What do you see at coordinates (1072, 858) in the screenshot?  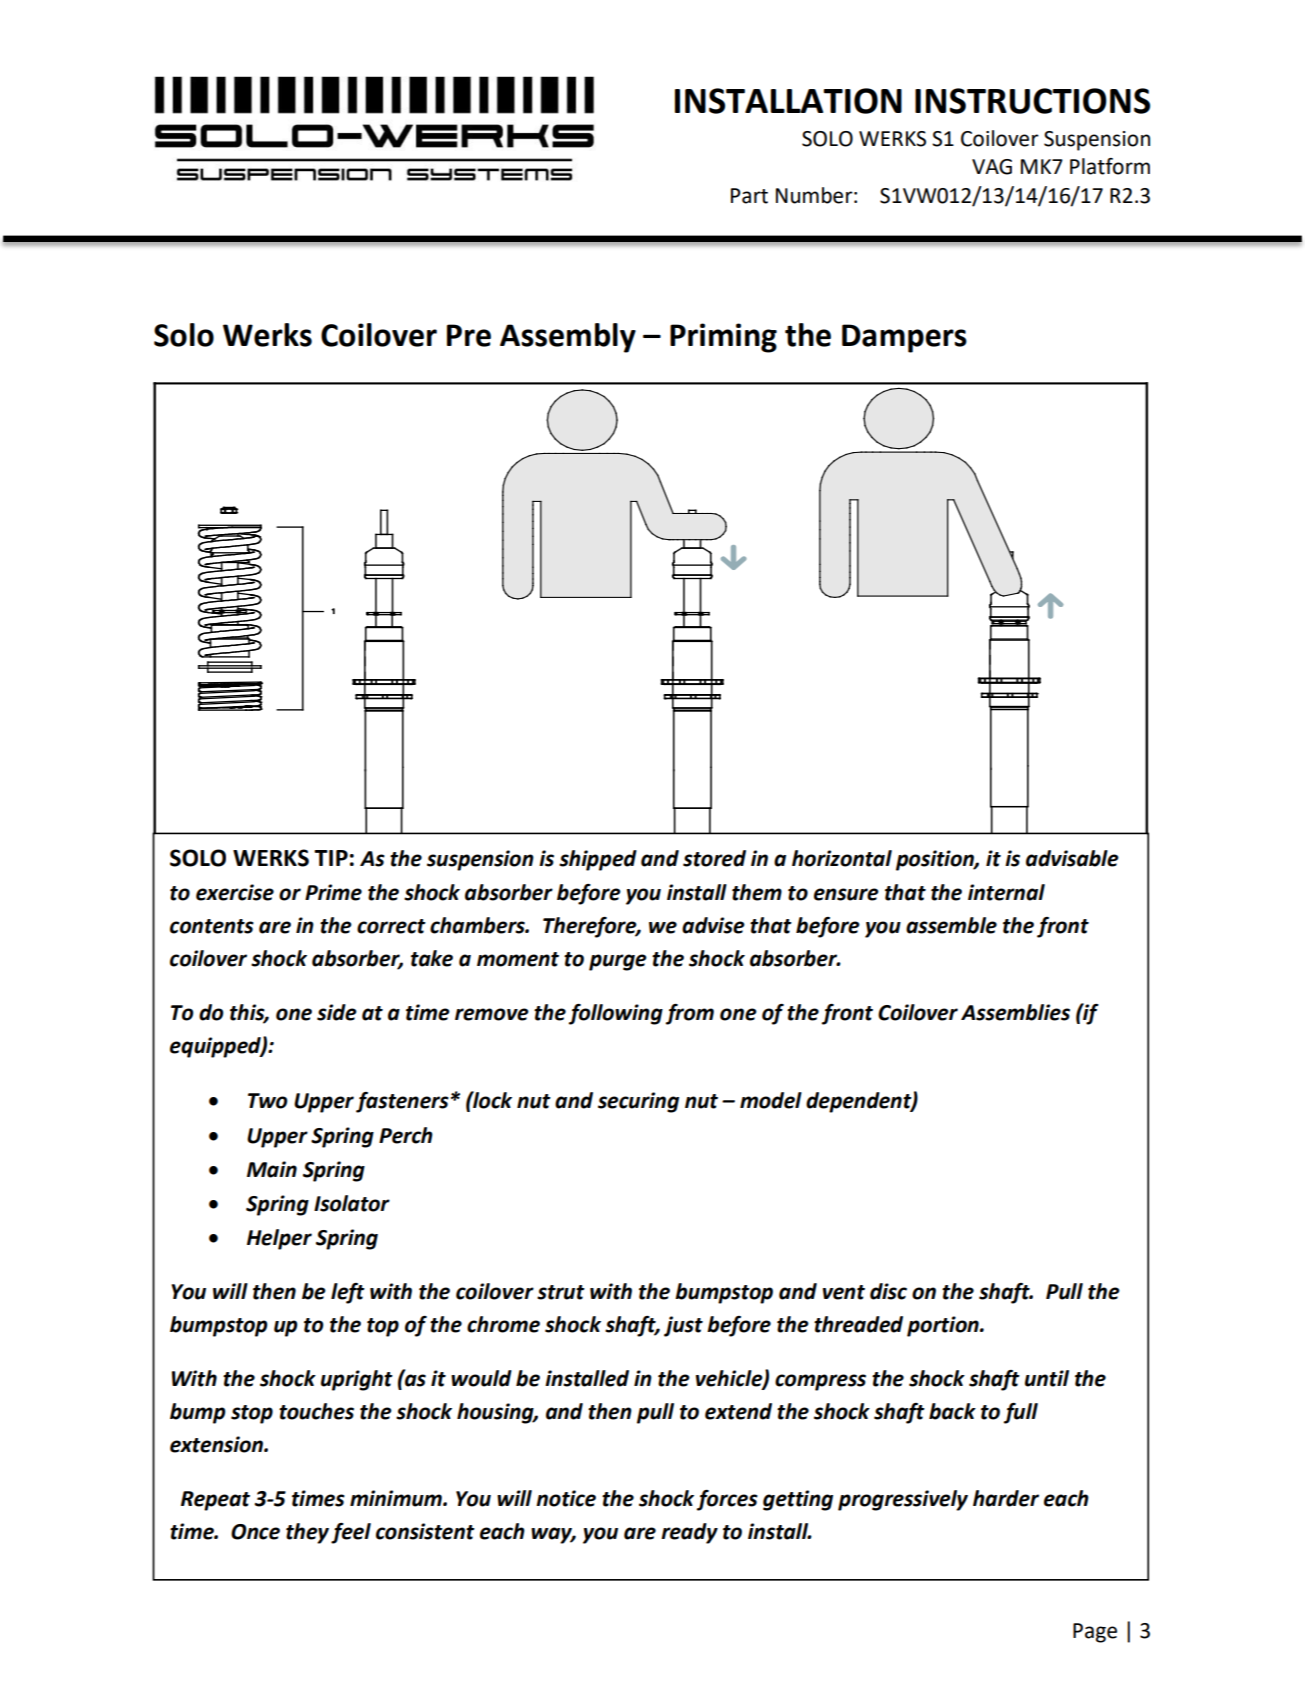 I see `advisable` at bounding box center [1072, 858].
